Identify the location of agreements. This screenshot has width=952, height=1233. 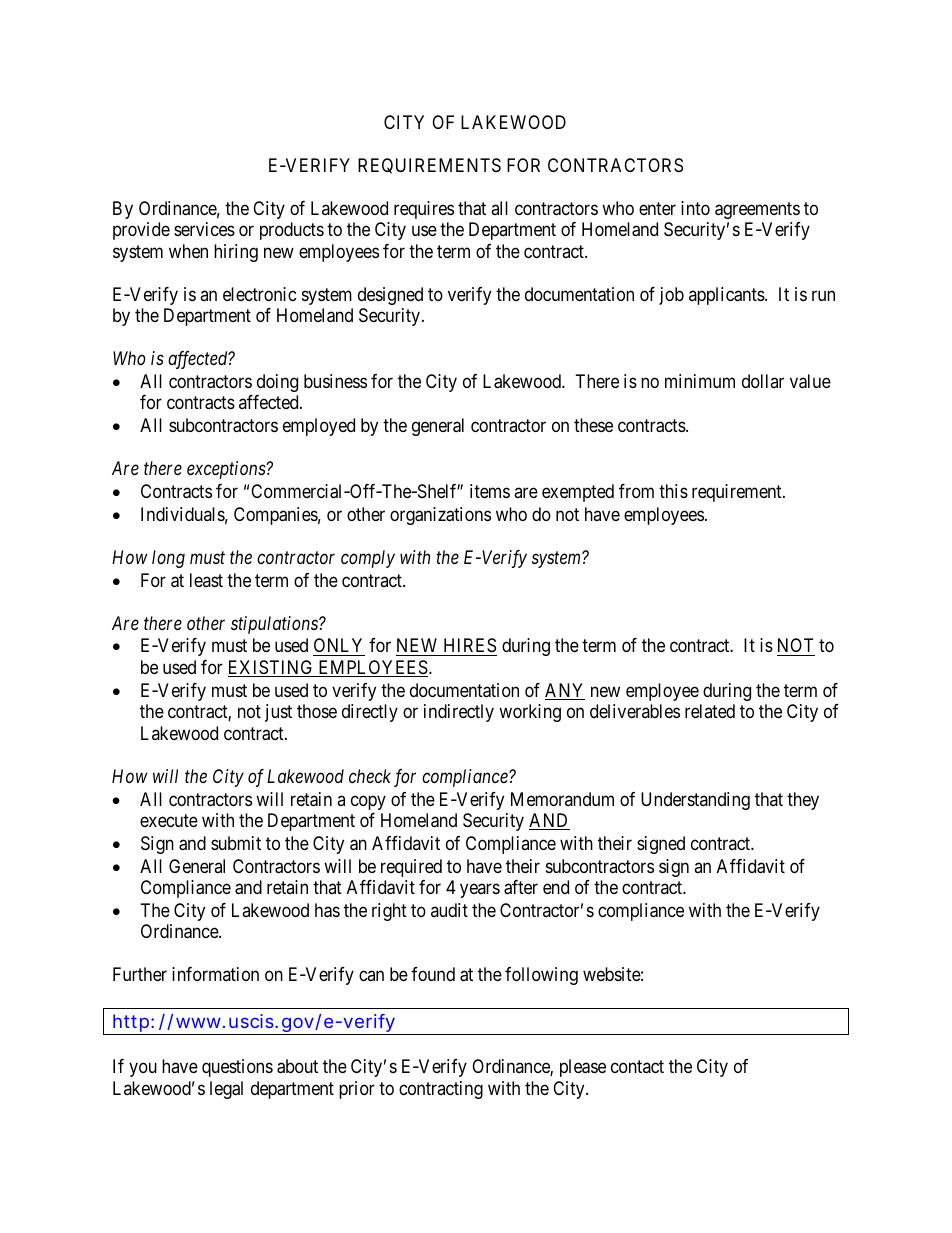
(757, 210).
